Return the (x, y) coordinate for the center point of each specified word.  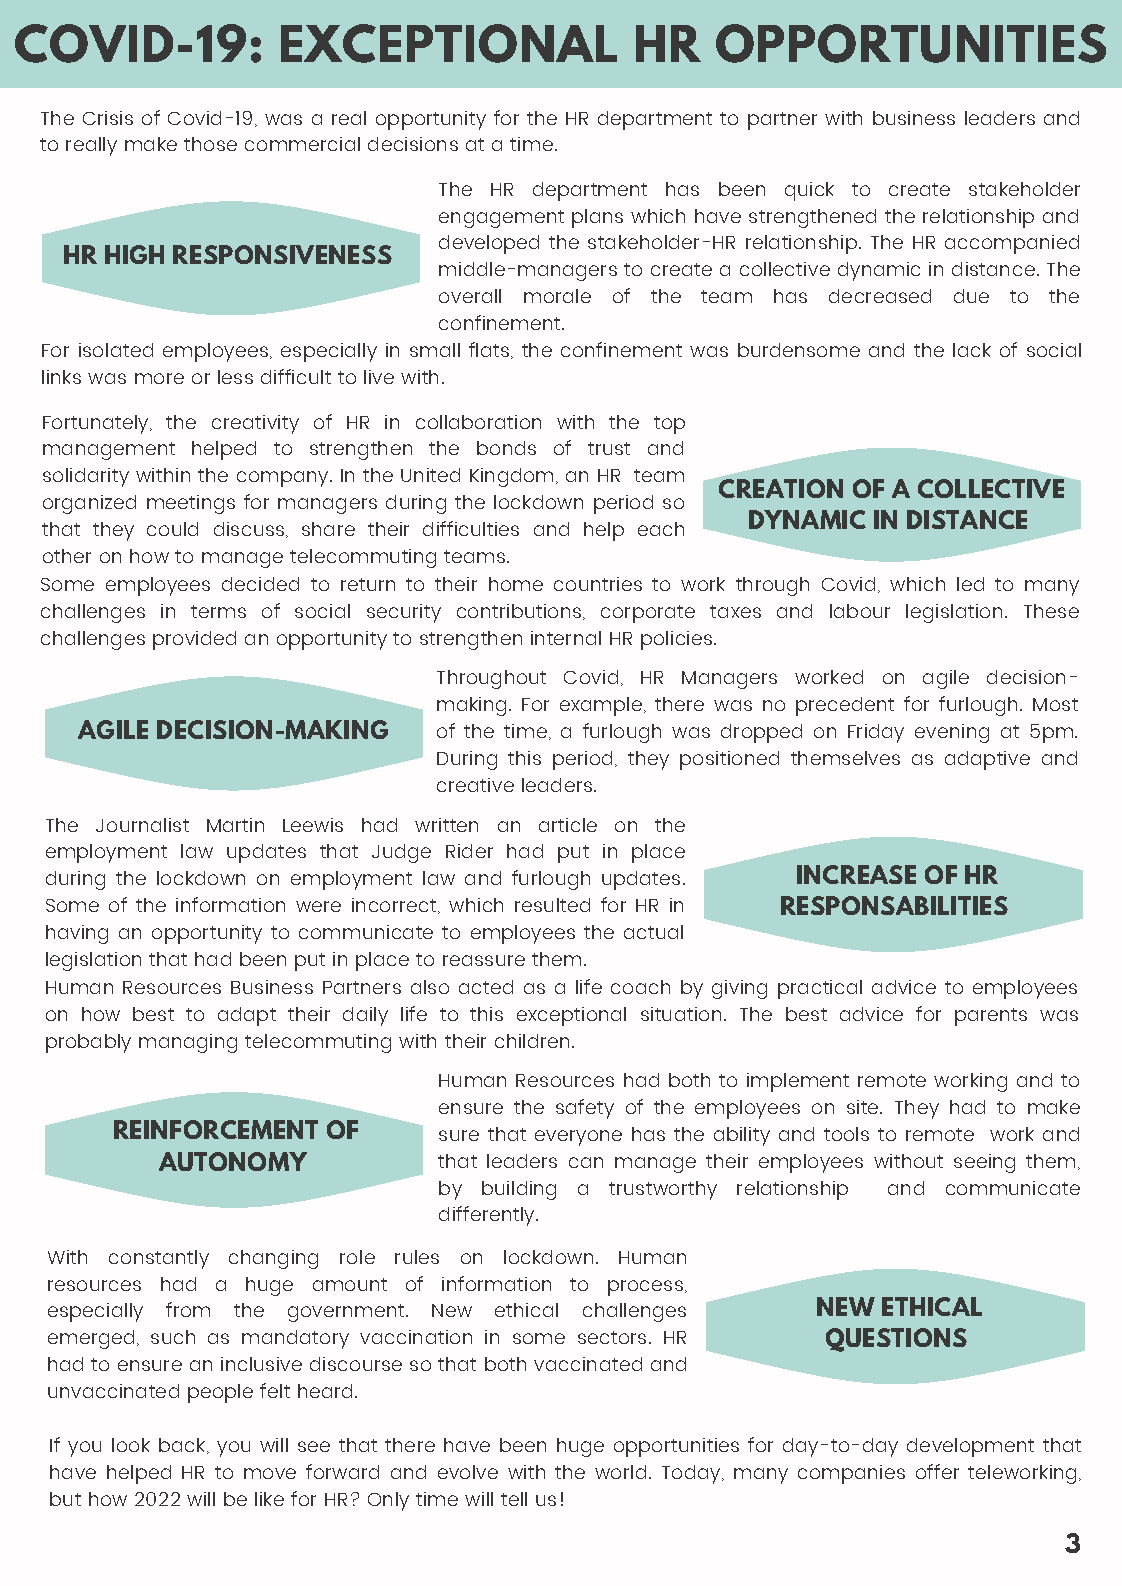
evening (952, 733)
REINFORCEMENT (216, 1129)
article (568, 825)
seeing (984, 1163)
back (183, 1446)
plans (597, 218)
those (210, 144)
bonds (506, 448)
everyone (578, 1138)
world (620, 1472)
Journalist (142, 825)
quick (809, 191)
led (970, 584)
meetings (191, 504)
